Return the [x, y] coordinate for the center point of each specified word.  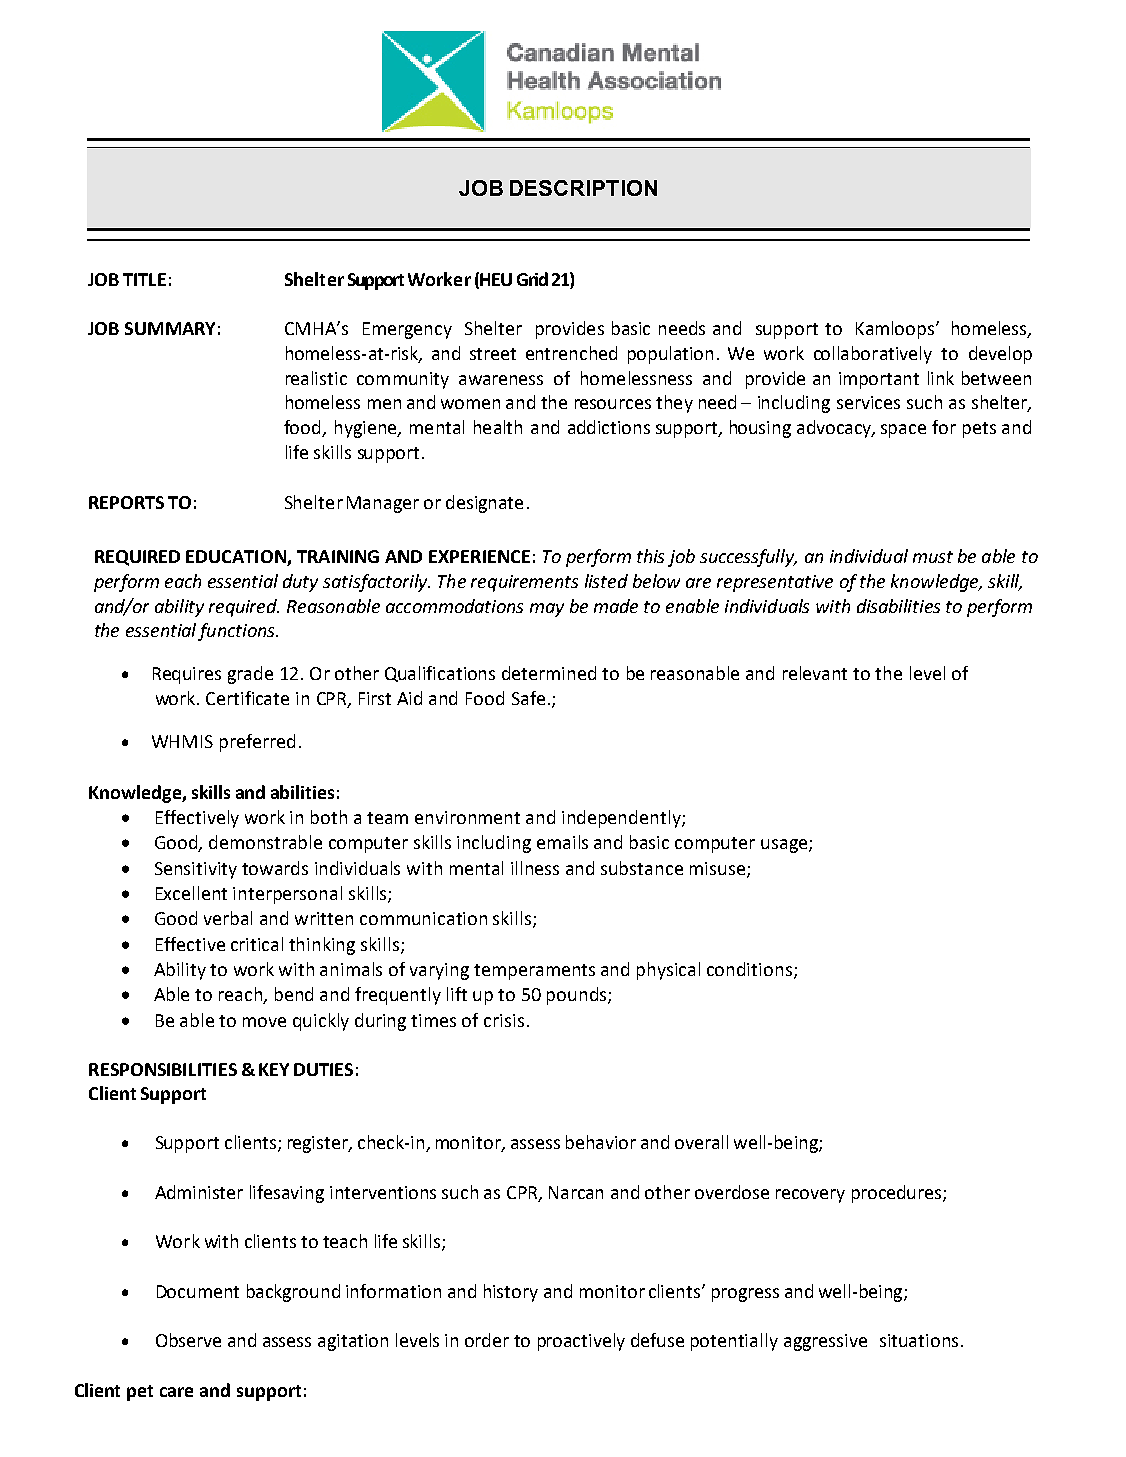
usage [785, 846]
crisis [504, 1020]
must [933, 557]
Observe [188, 1340]
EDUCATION [237, 558]
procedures [898, 1194]
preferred [257, 743]
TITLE [144, 279]
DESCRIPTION [583, 188]
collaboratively [873, 355]
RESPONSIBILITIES [163, 1069]
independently [622, 819]
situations [919, 1340]
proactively [581, 1342]
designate [484, 504]
